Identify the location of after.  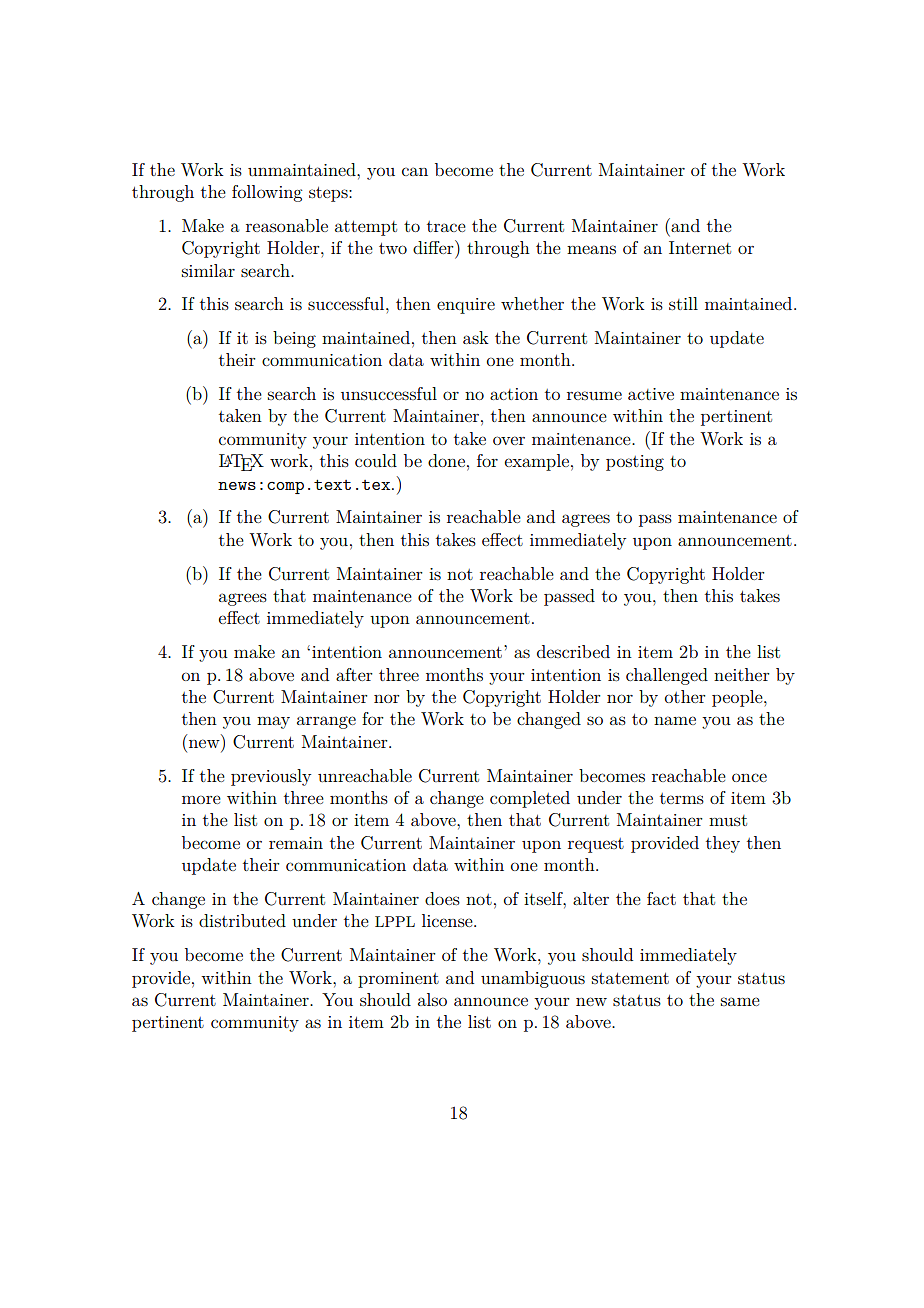
(354, 674).
